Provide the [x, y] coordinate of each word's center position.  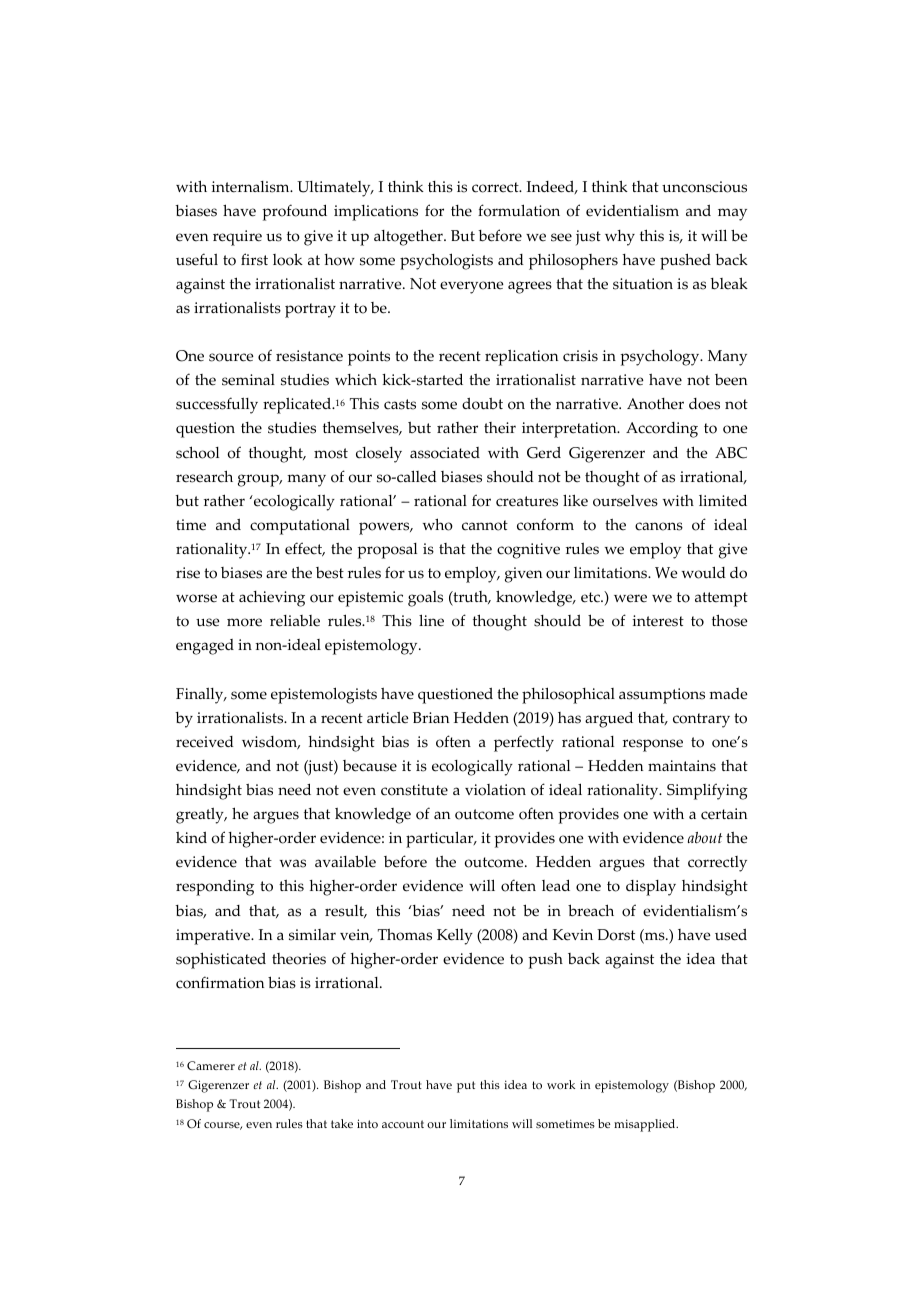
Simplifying [707, 791]
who [438, 524]
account [403, 1124]
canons [659, 526]
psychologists [446, 261]
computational [300, 527]
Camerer [211, 1065]
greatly [201, 816]
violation [495, 790]
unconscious [704, 187]
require [237, 238]
